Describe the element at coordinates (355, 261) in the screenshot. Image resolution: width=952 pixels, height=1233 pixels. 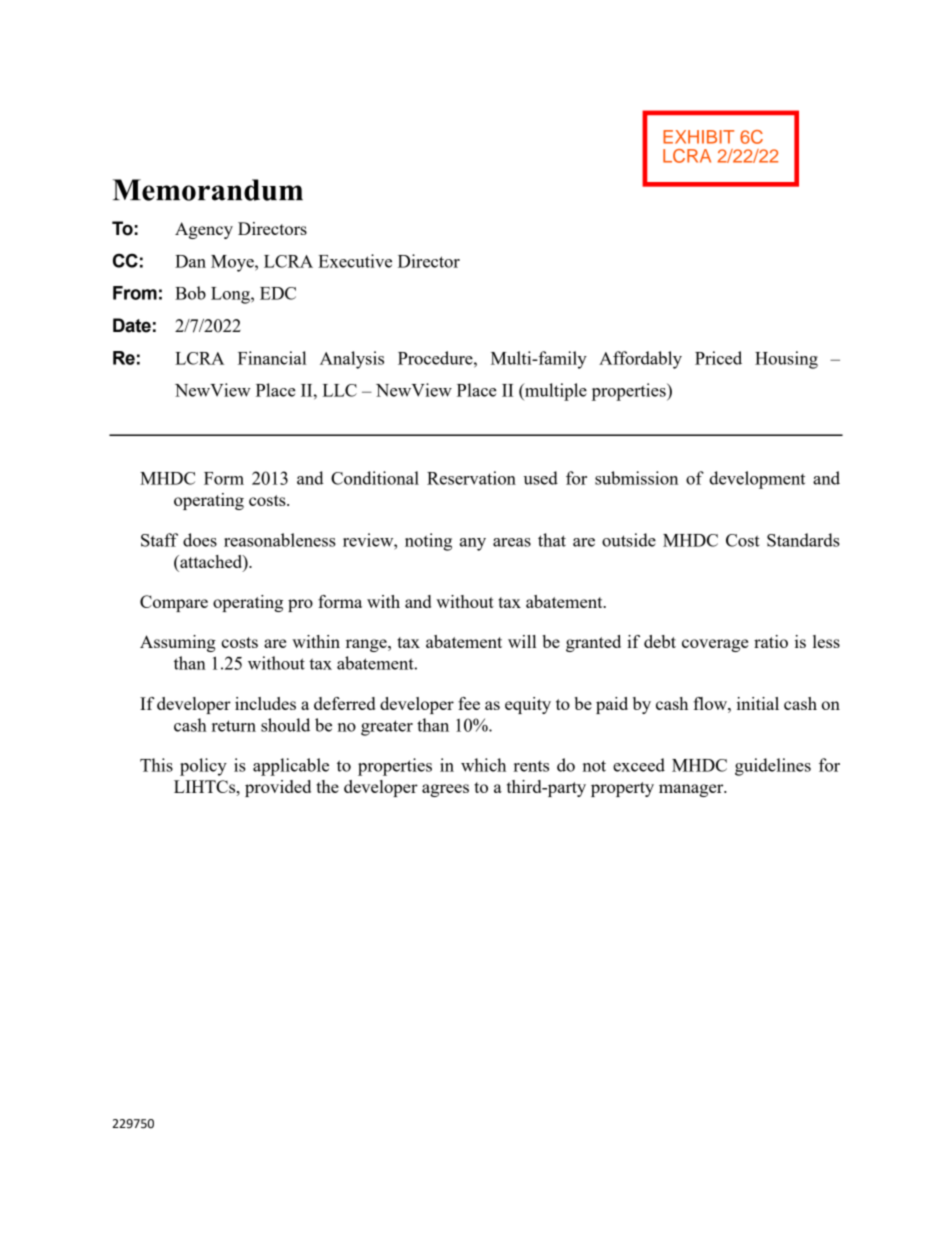
I see `Executive` at that location.
